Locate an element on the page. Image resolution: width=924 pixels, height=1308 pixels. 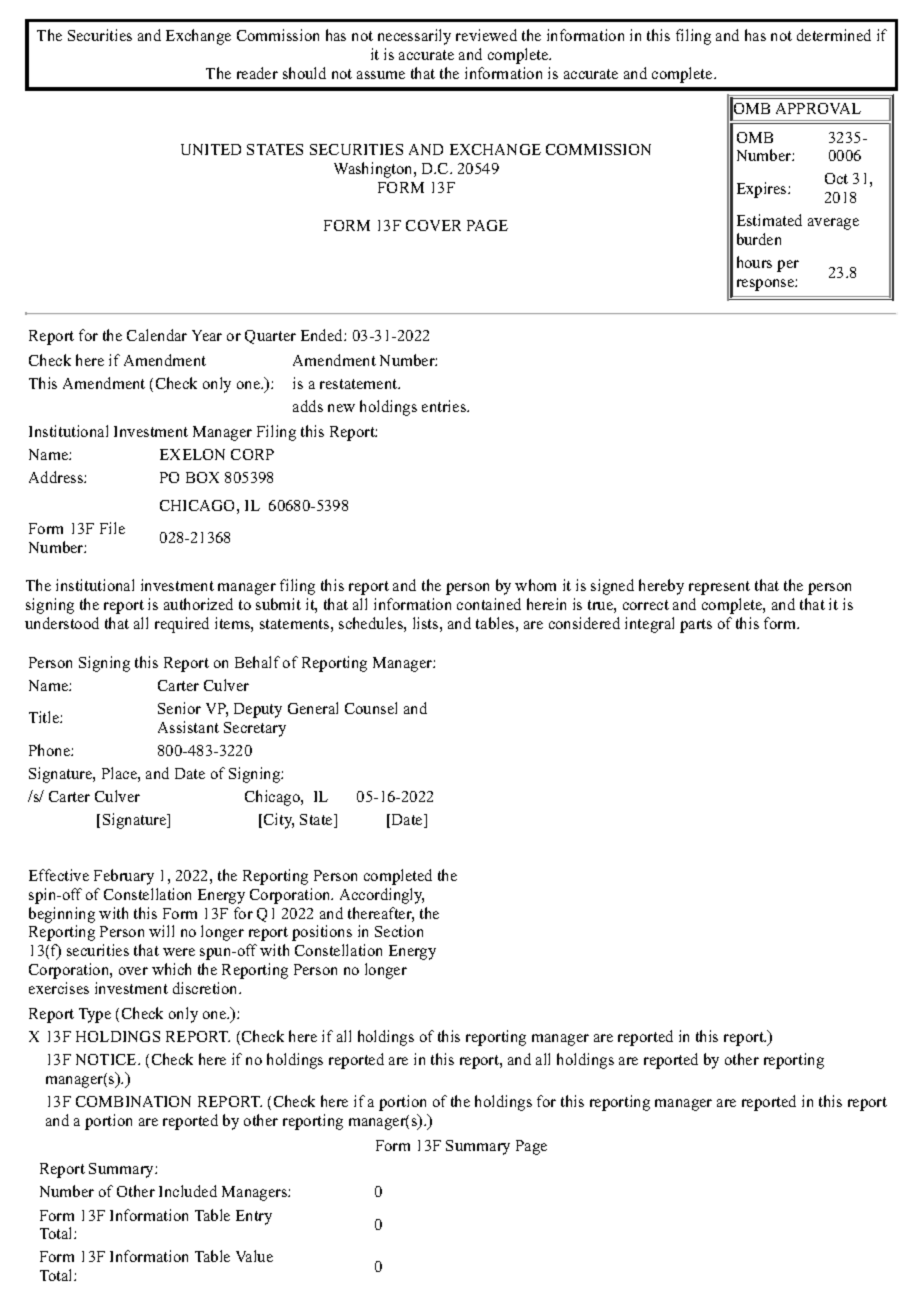
reader is located at coordinates (257, 73).
